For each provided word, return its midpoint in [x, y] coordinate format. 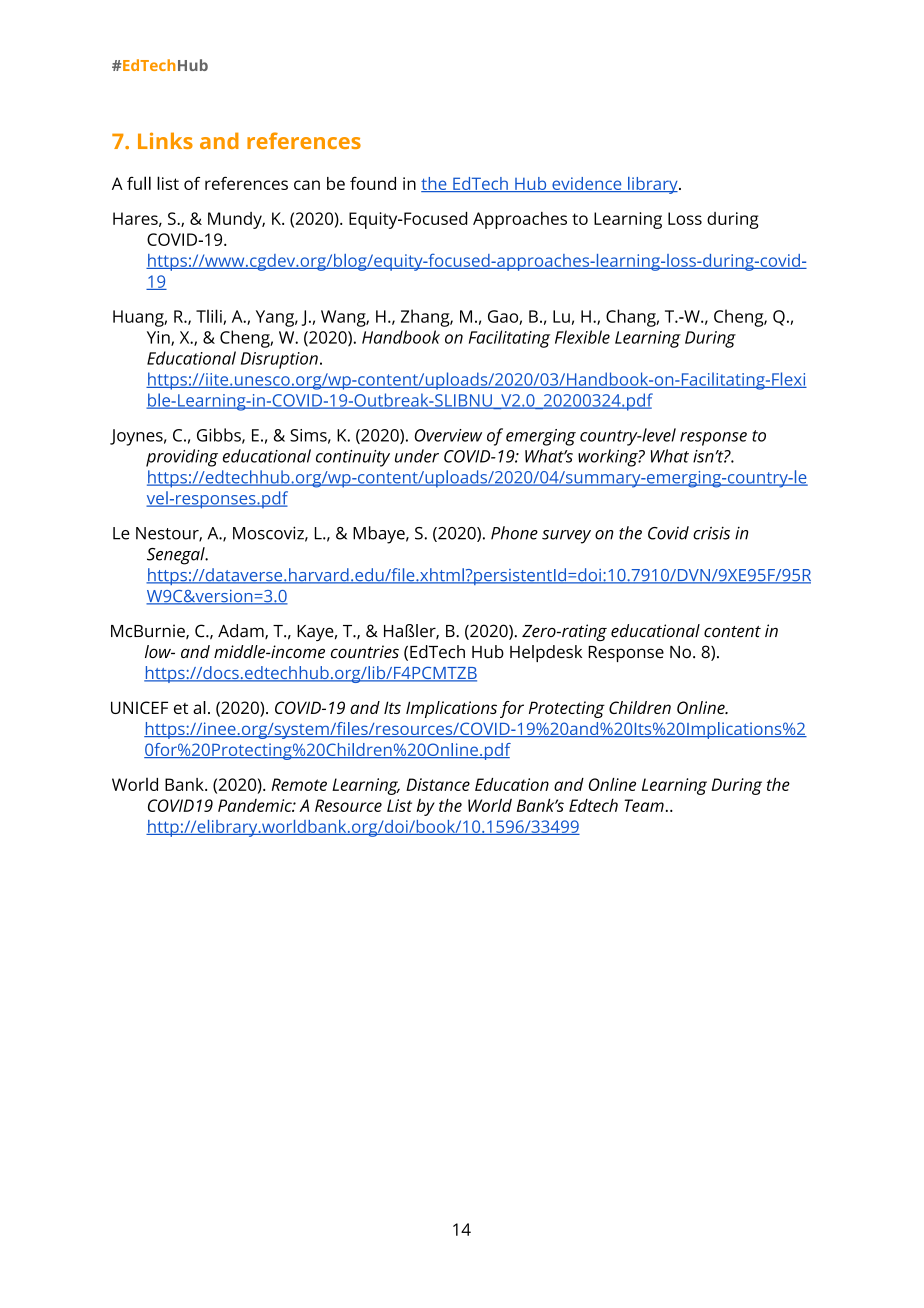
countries [365, 652]
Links [165, 140]
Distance [438, 784]
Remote [299, 784]
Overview [448, 435]
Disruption [279, 360]
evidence [587, 184]
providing [182, 458]
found [373, 183]
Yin [159, 338]
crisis [711, 533]
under [417, 456]
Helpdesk [546, 653]
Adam [242, 631]
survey [566, 537]
